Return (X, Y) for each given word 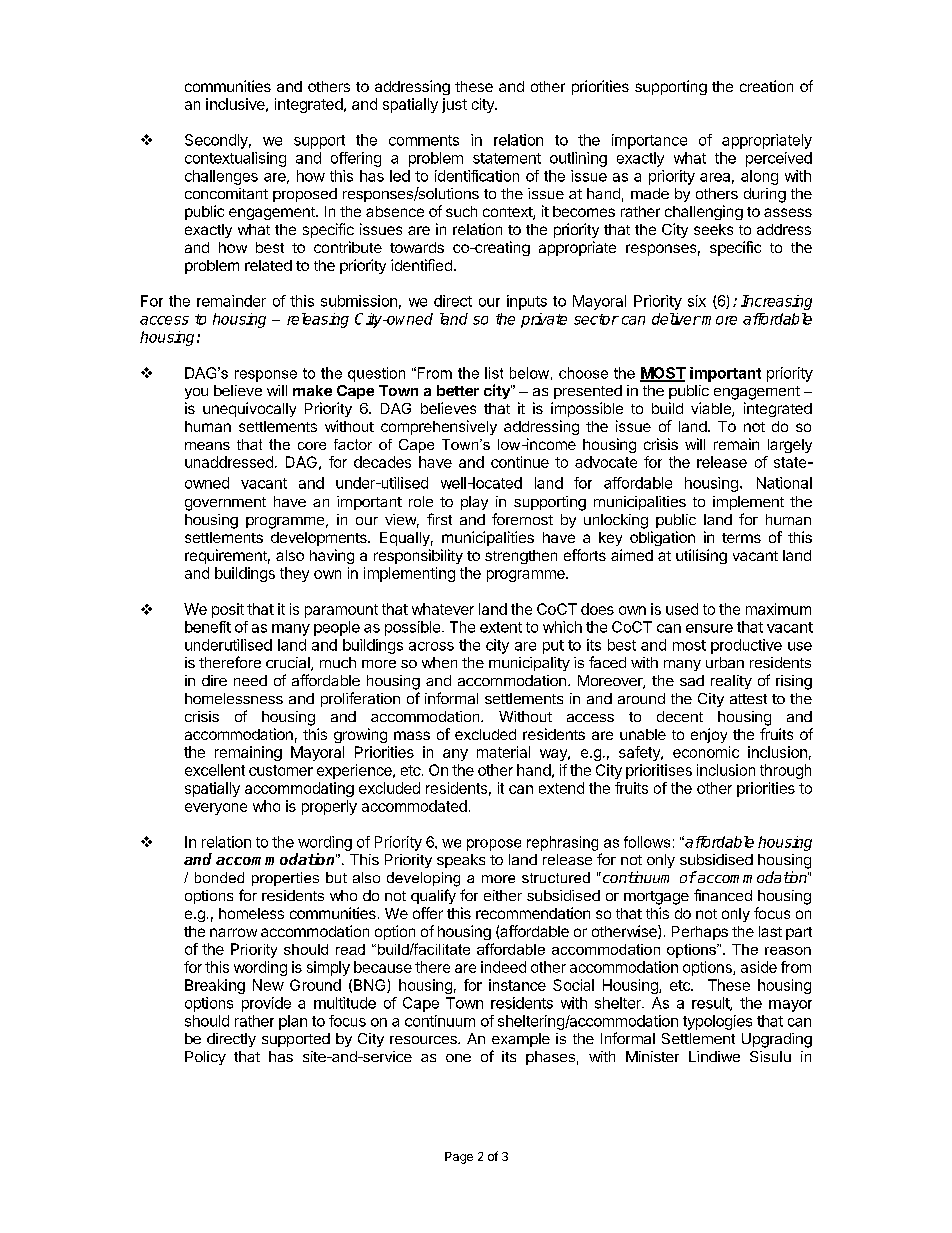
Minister (652, 1056)
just (454, 105)
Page (459, 1158)
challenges (221, 177)
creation (766, 86)
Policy (205, 1058)
